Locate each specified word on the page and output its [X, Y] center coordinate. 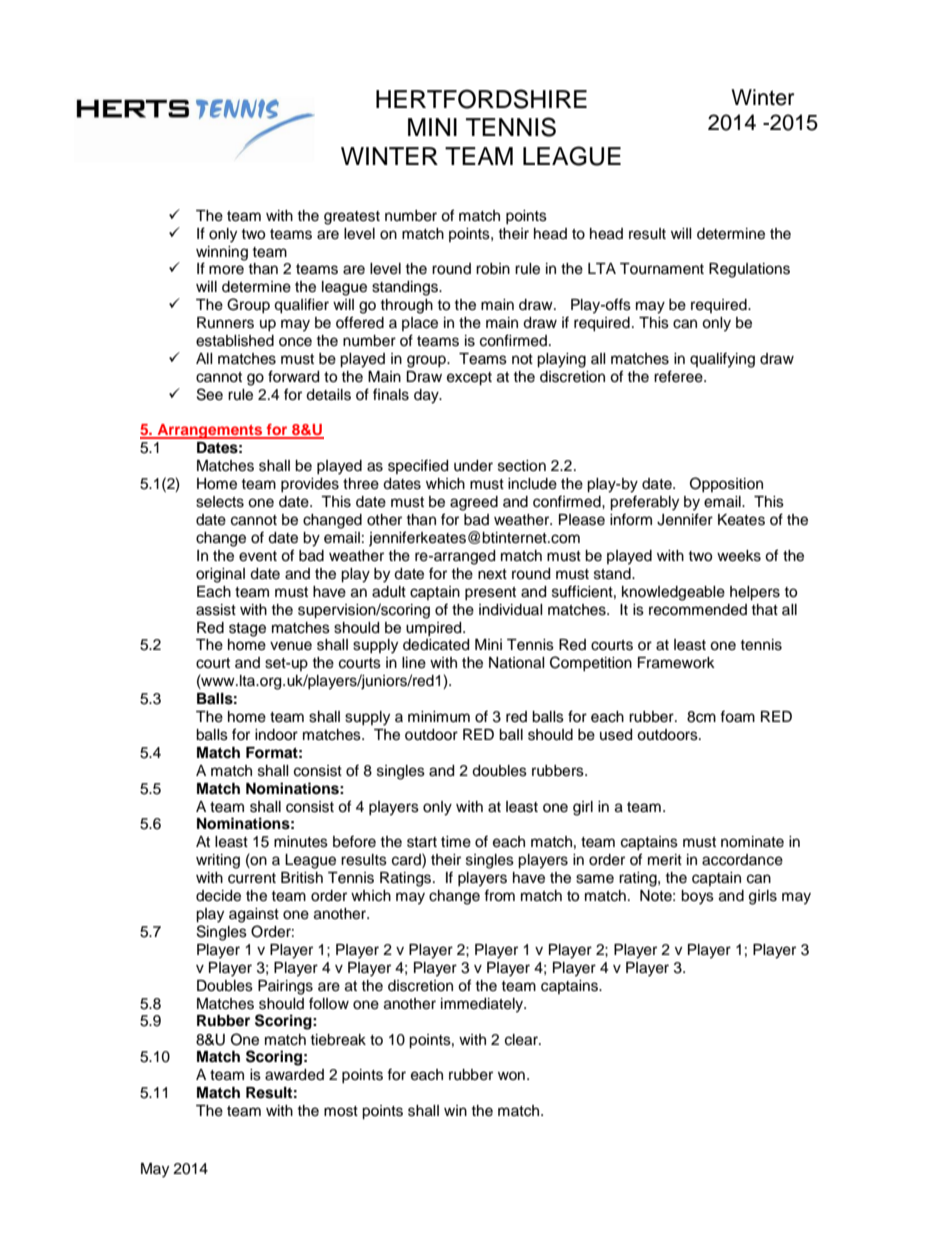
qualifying [722, 360]
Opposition [726, 484]
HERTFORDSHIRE [481, 99]
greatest [352, 218]
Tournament [662, 269]
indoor [276, 735]
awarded [294, 1075]
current [252, 878]
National [517, 663]
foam [737, 716]
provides [310, 485]
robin [493, 269]
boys [697, 897]
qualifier [301, 306]
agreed [474, 503]
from [499, 895]
